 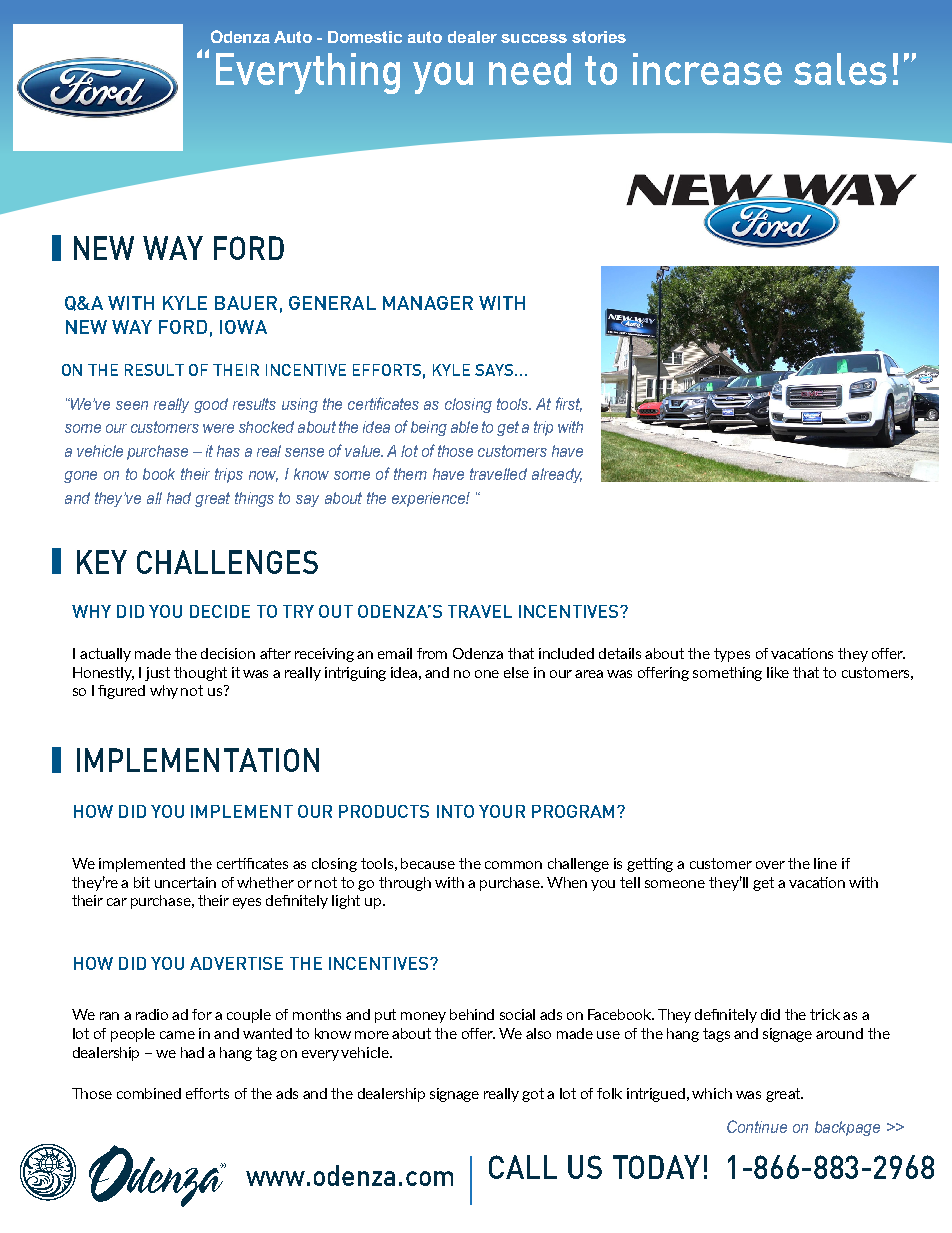 I want to click on because, so click(x=428, y=863).
